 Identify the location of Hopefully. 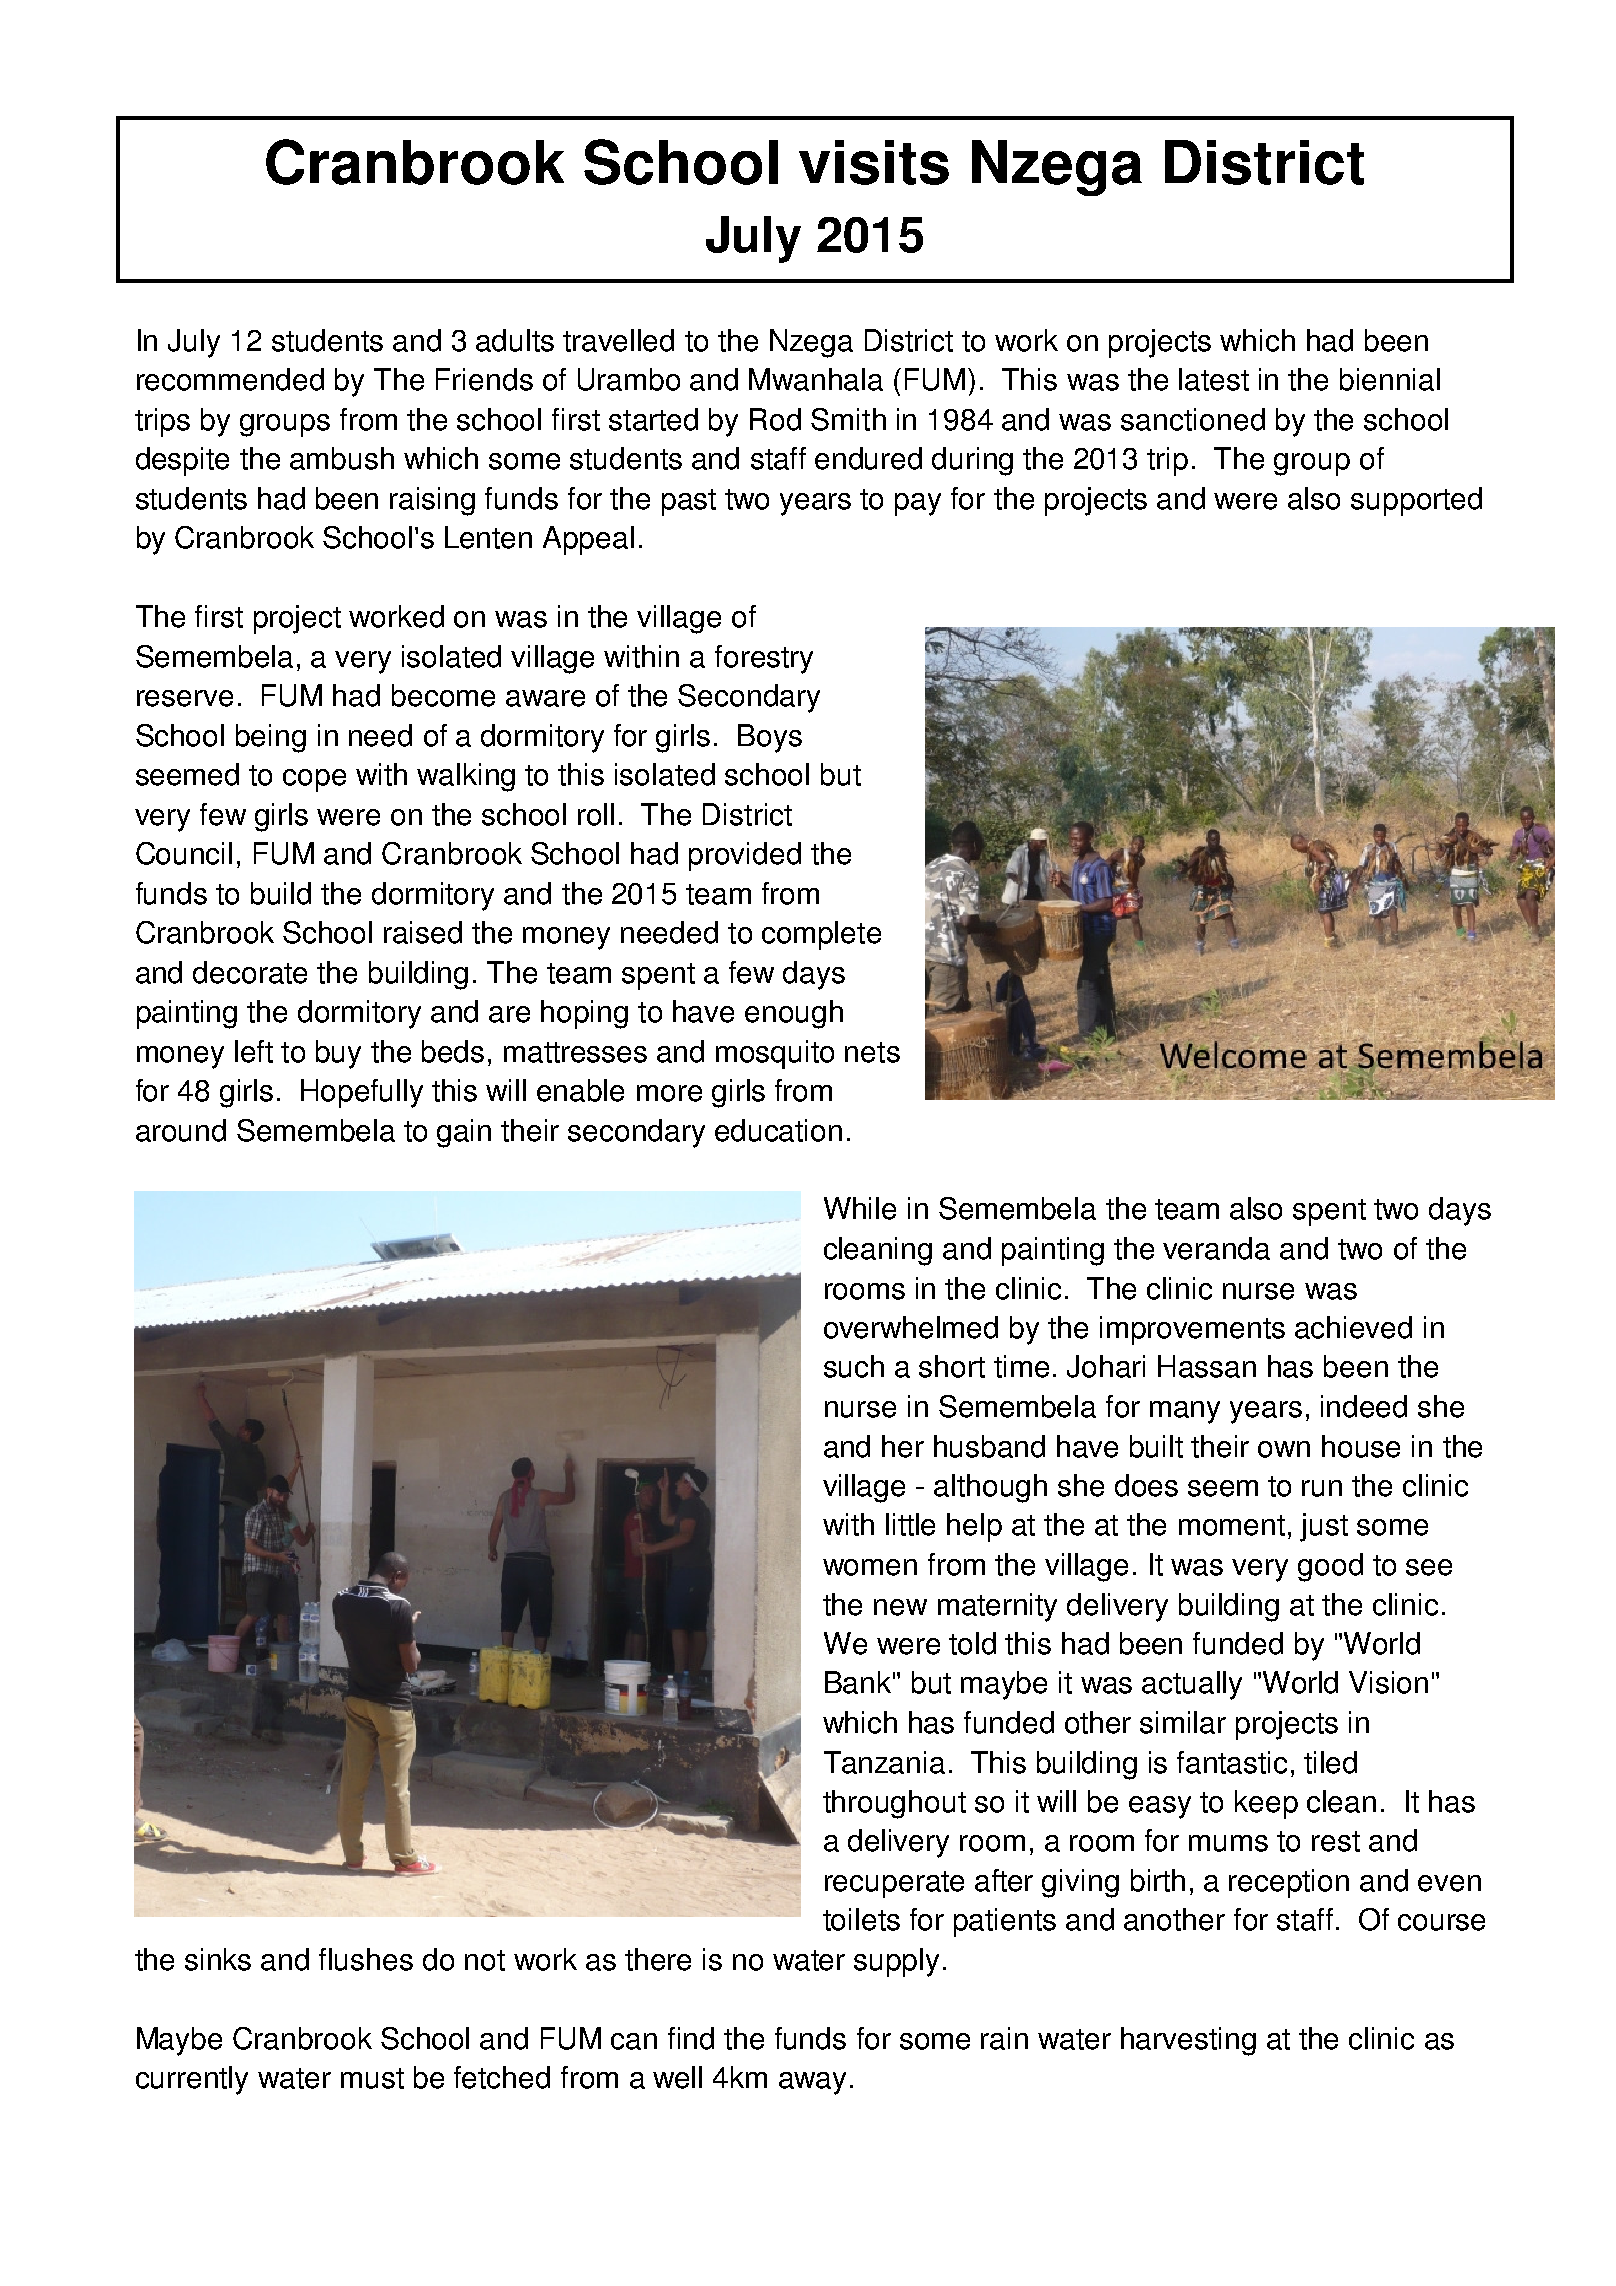
(362, 1093).
